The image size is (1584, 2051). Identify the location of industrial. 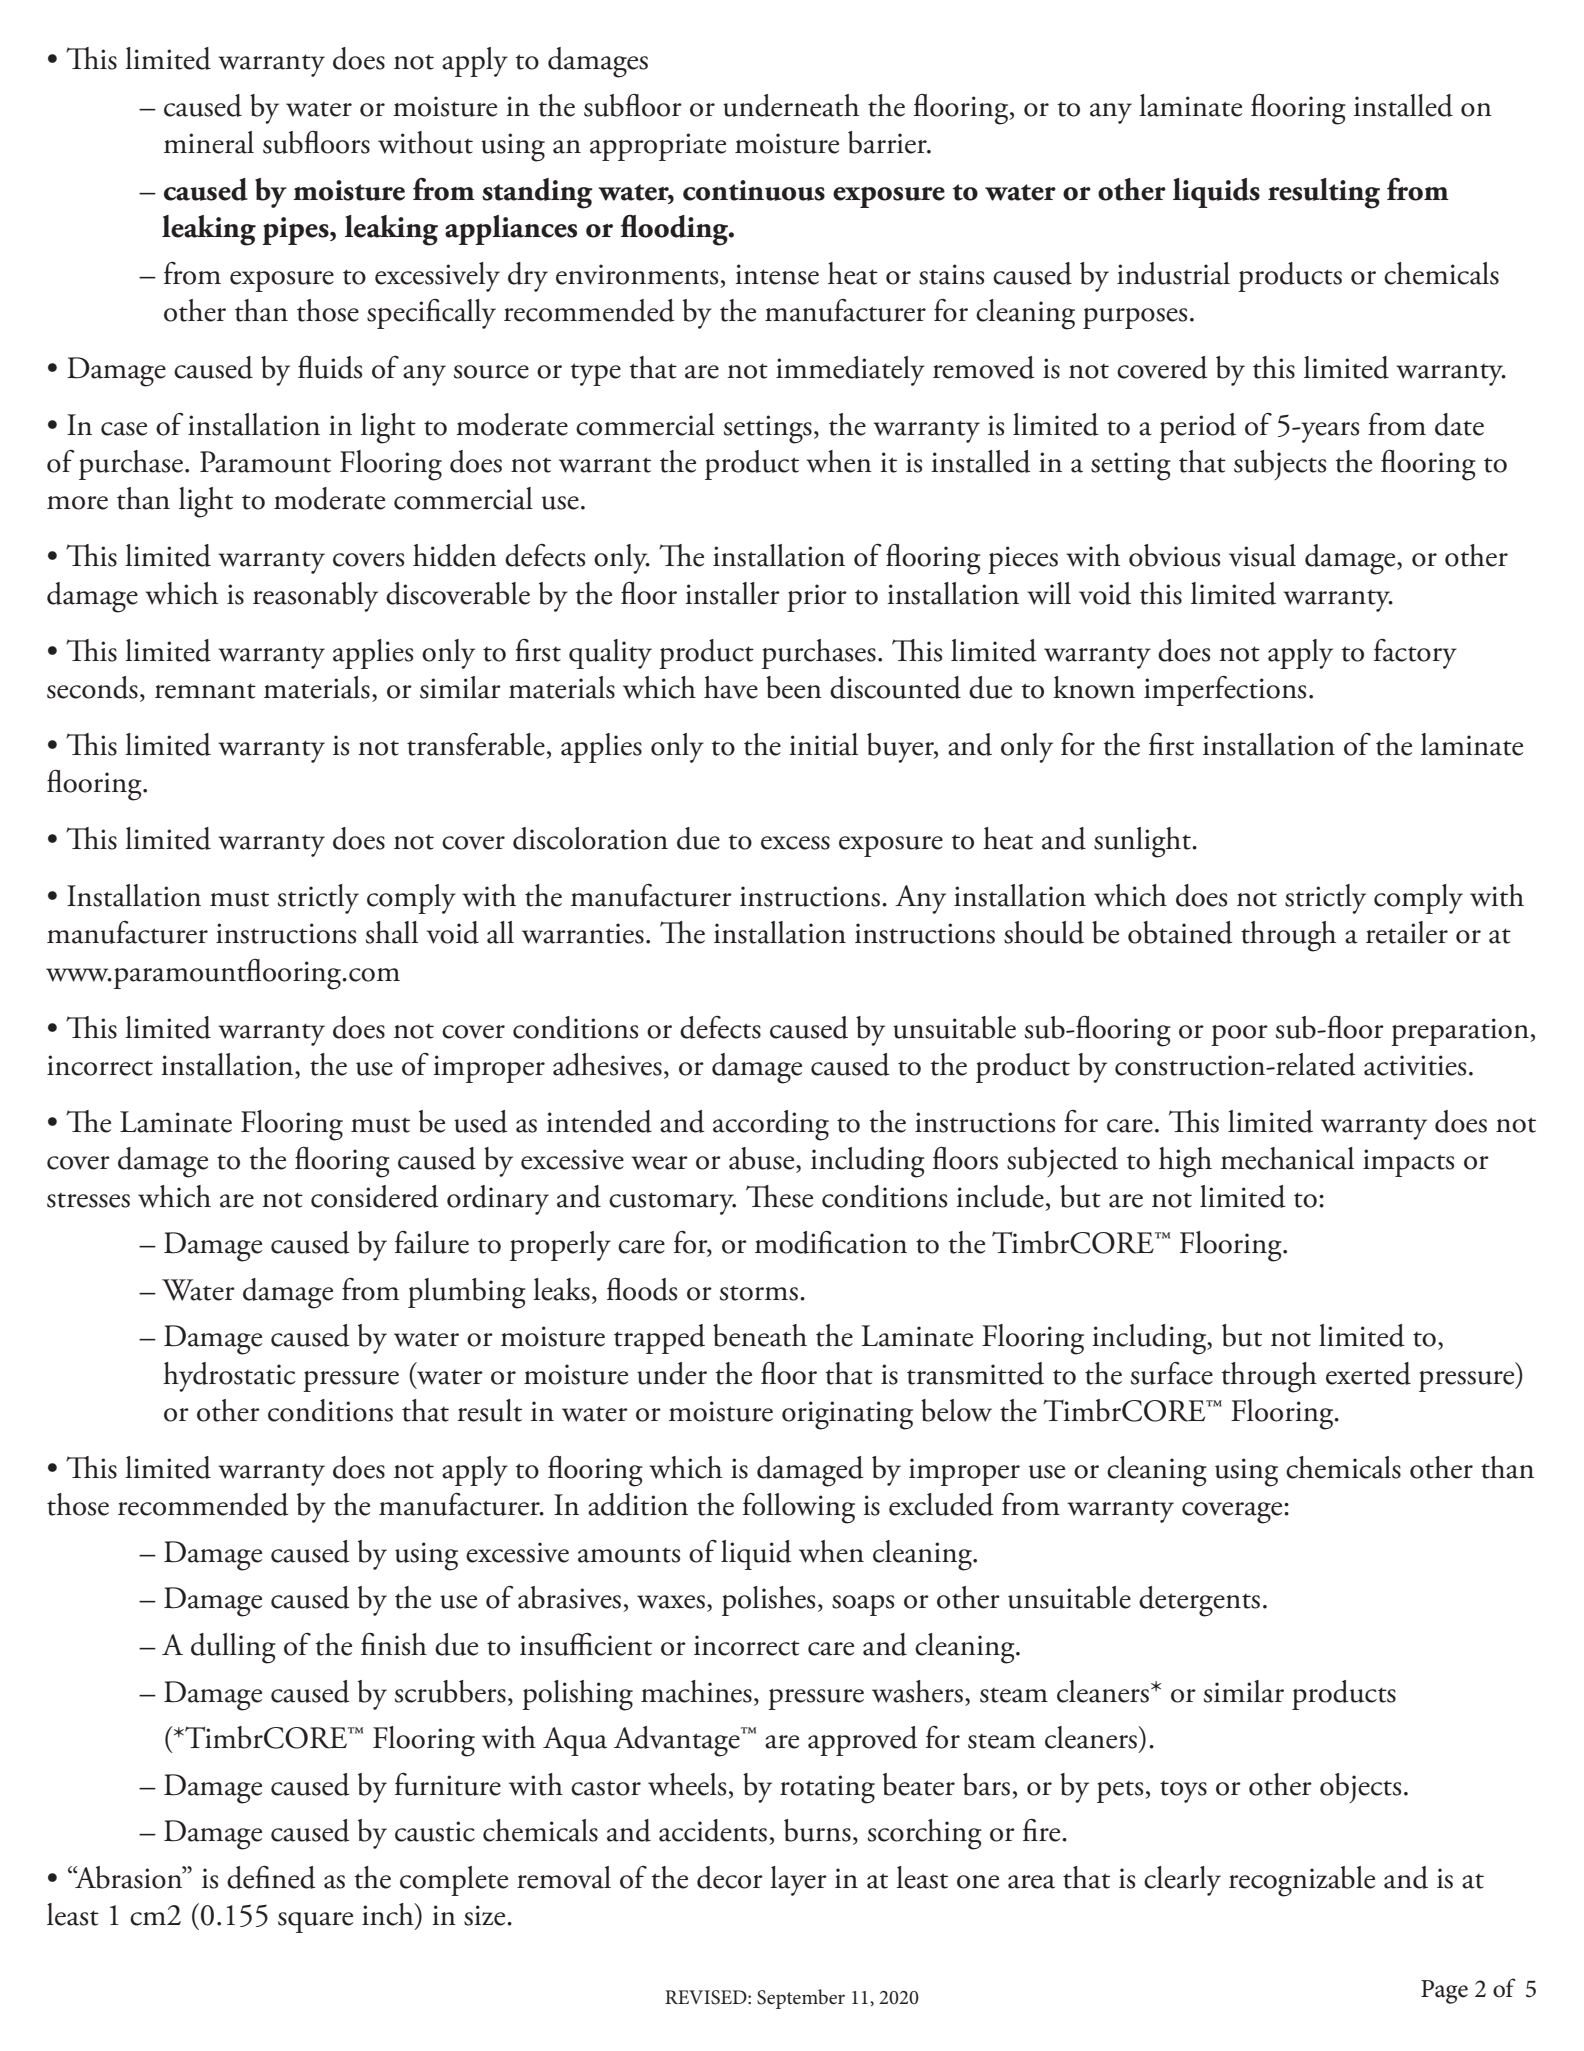
(1173, 273).
